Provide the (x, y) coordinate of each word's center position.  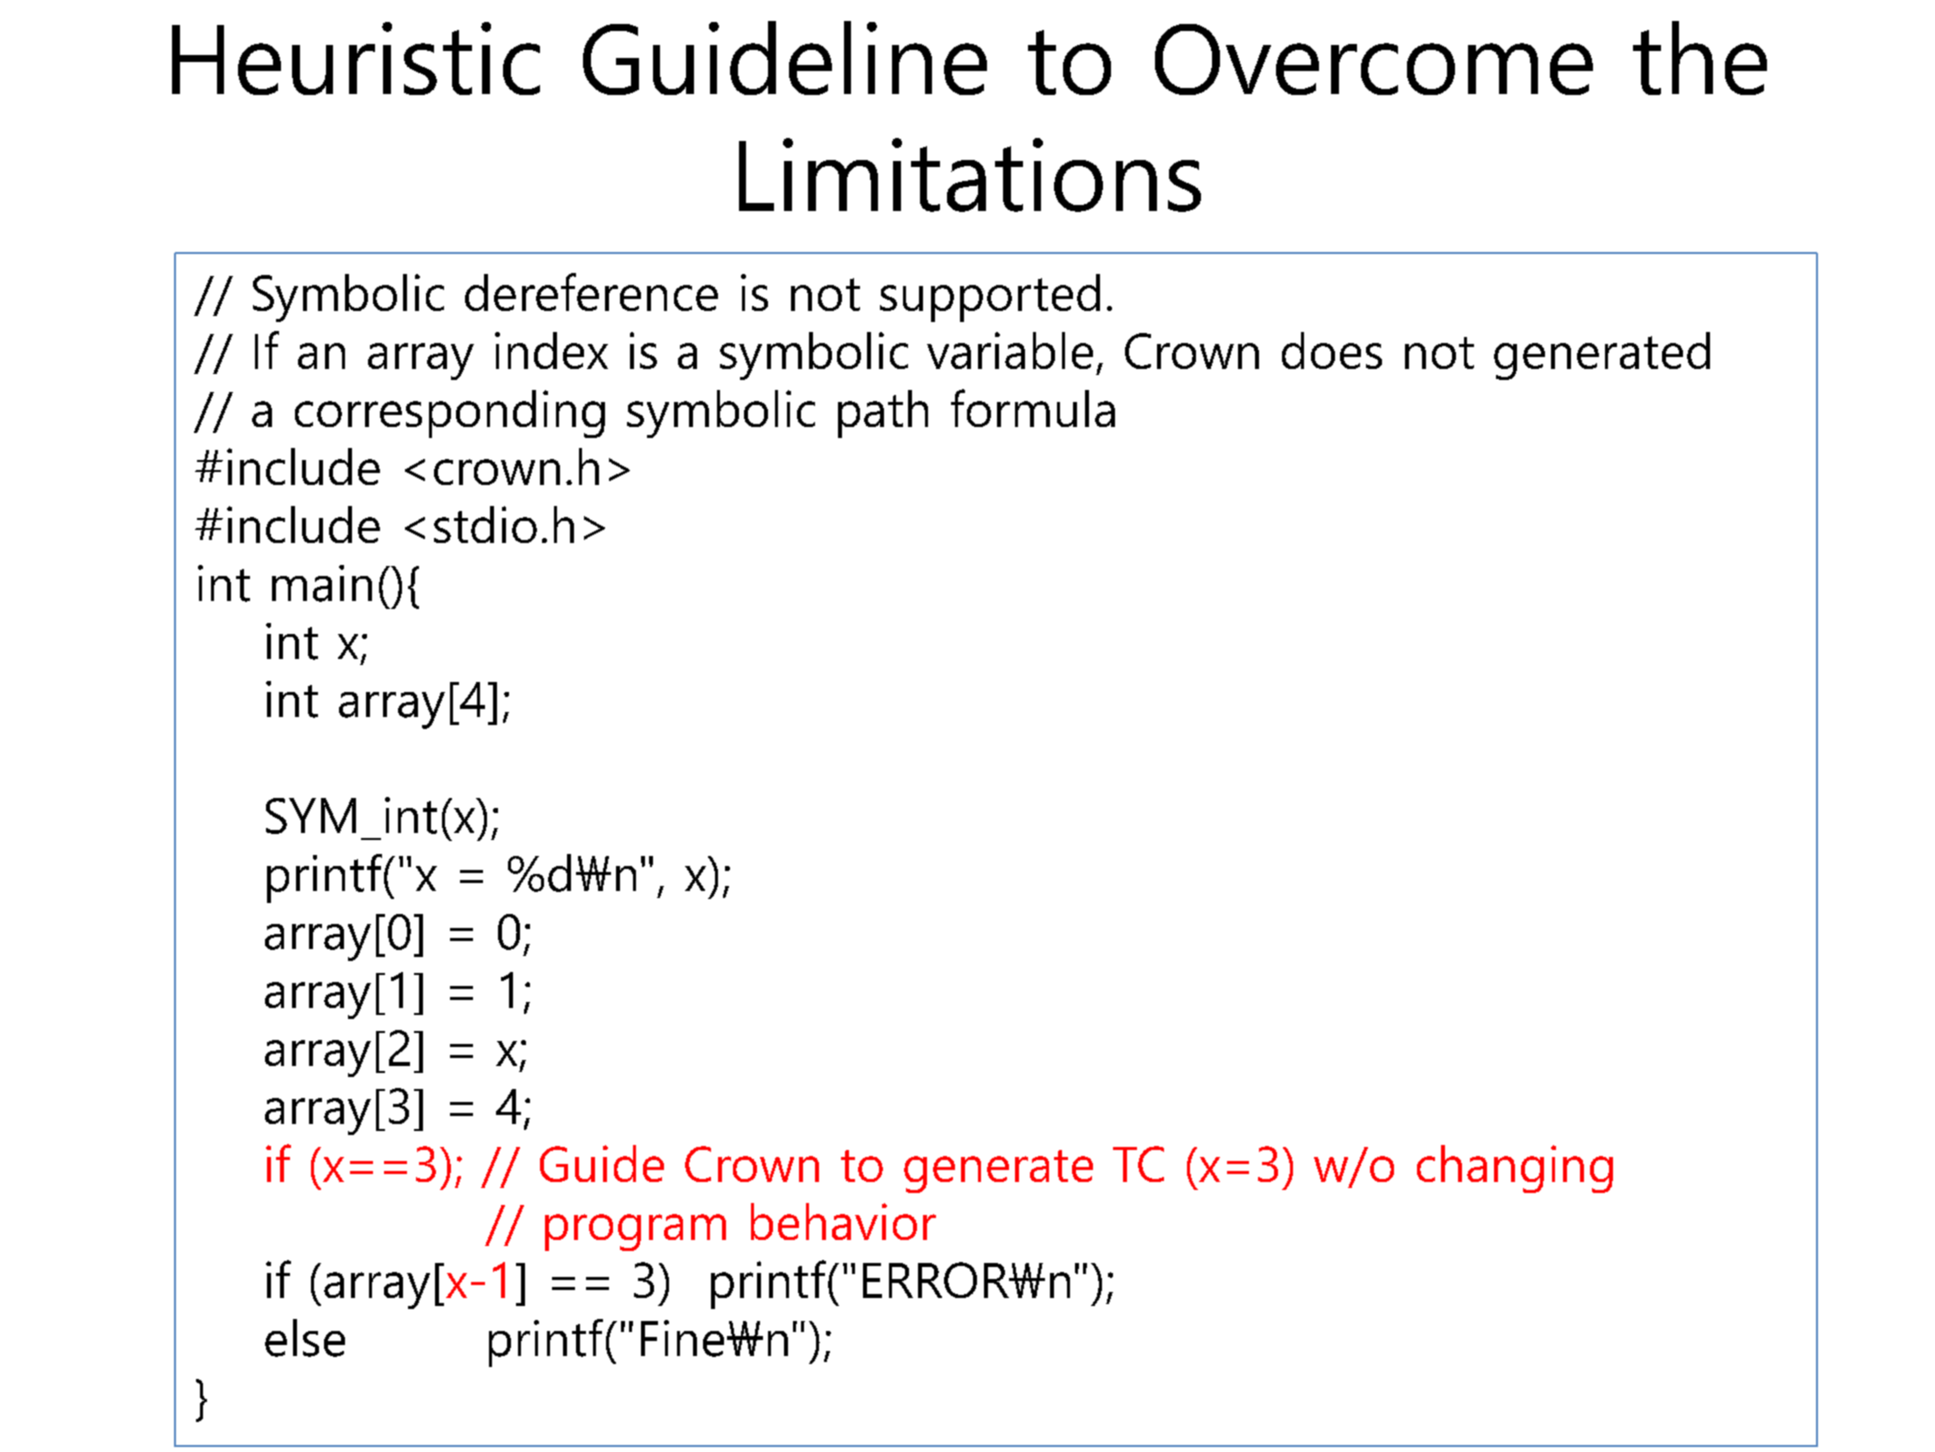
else (305, 1338)
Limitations (970, 175)
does (1332, 350)
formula (1033, 408)
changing (1515, 1169)
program (635, 1232)
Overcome (1374, 59)
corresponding (450, 414)
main (322, 583)
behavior (843, 1221)
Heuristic (356, 58)
